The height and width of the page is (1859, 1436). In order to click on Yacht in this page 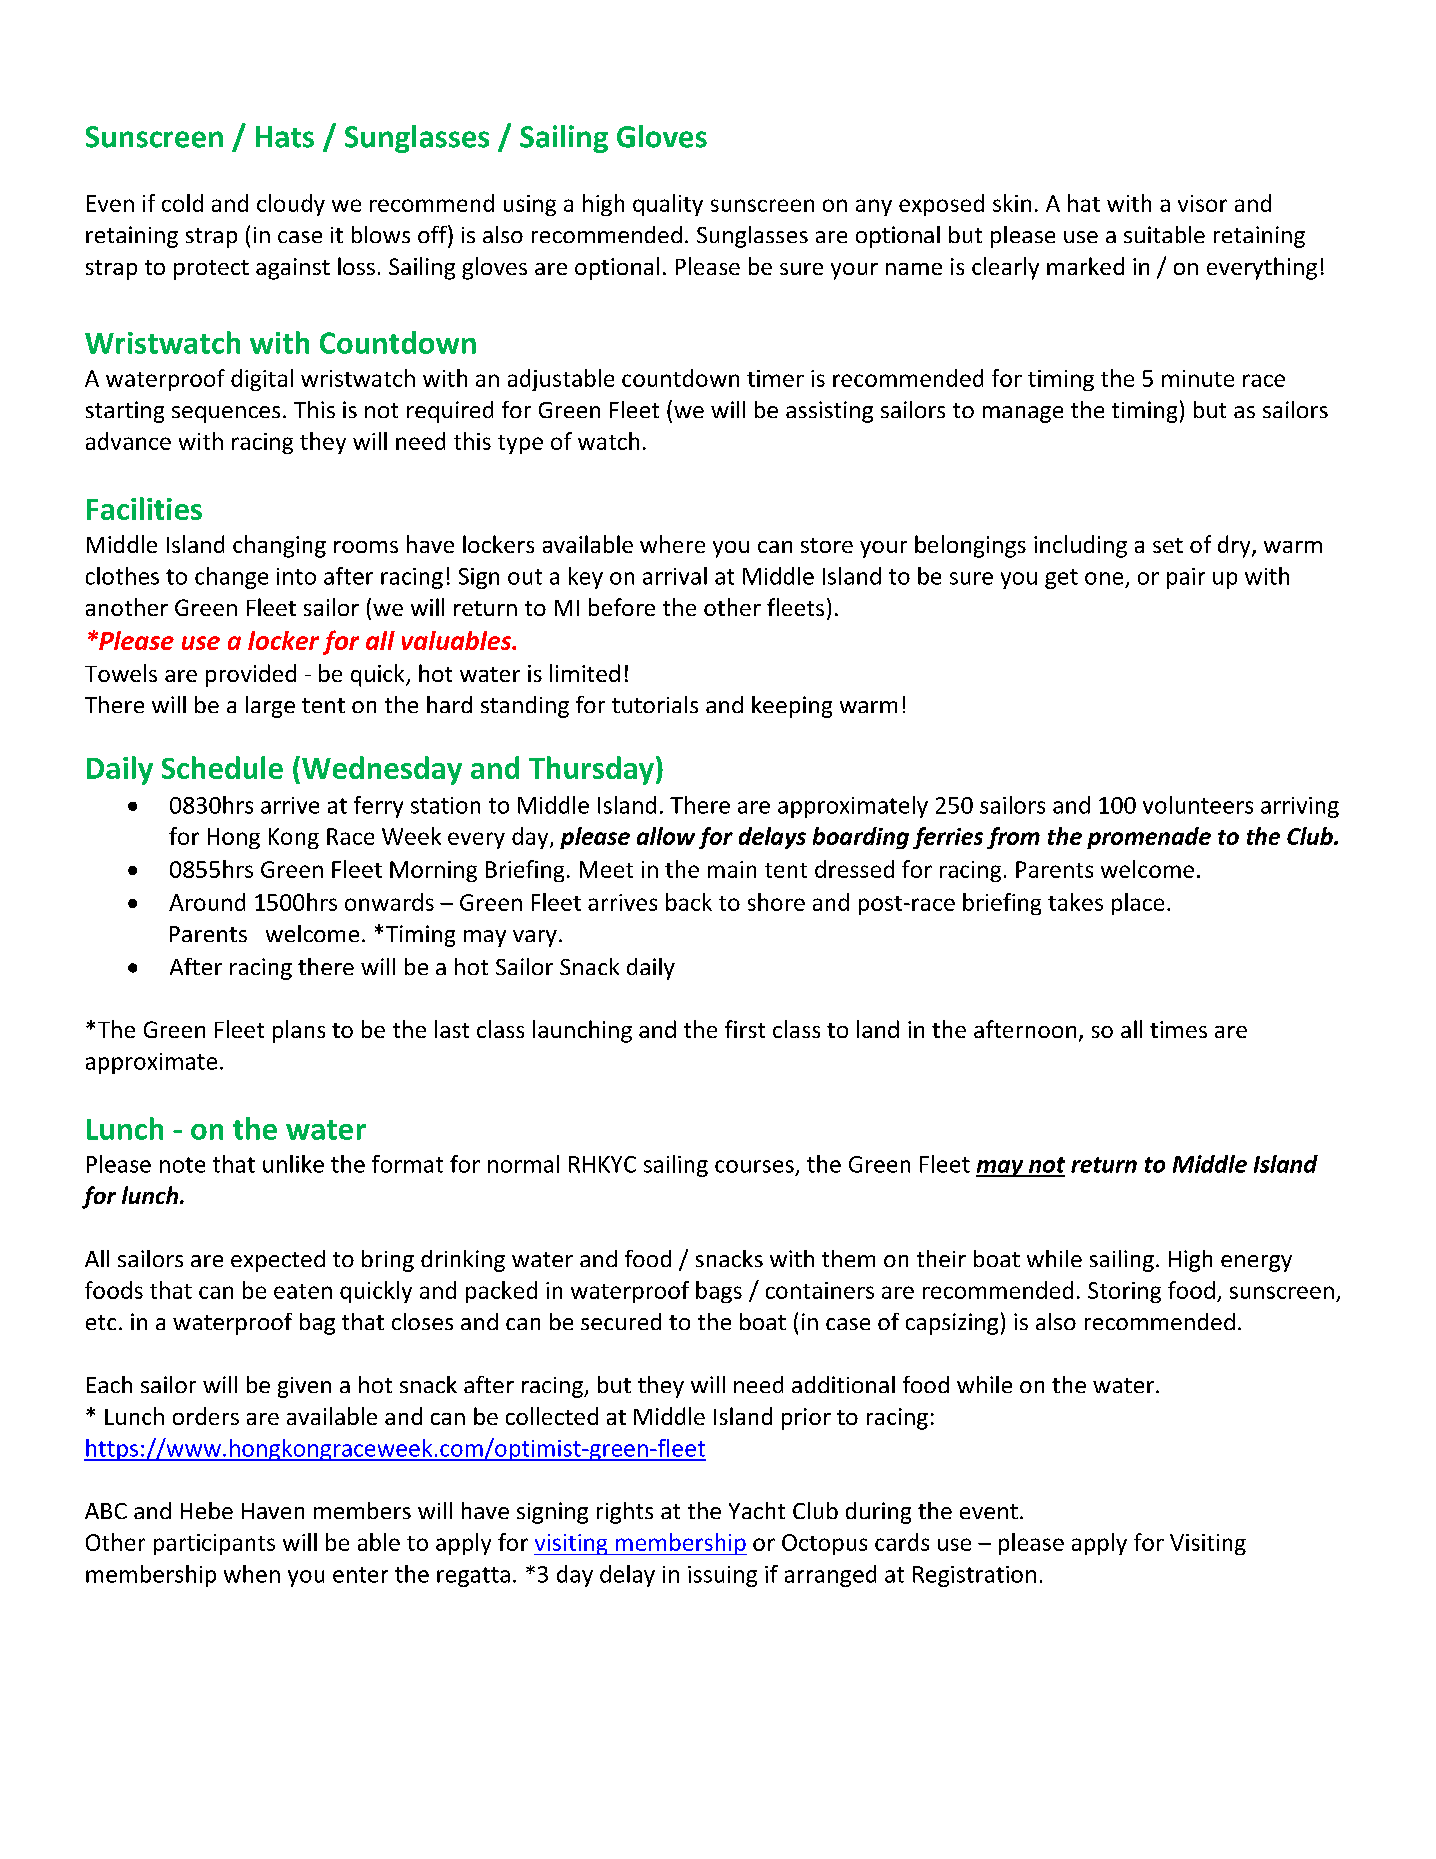, I will do `click(757, 1510)`.
